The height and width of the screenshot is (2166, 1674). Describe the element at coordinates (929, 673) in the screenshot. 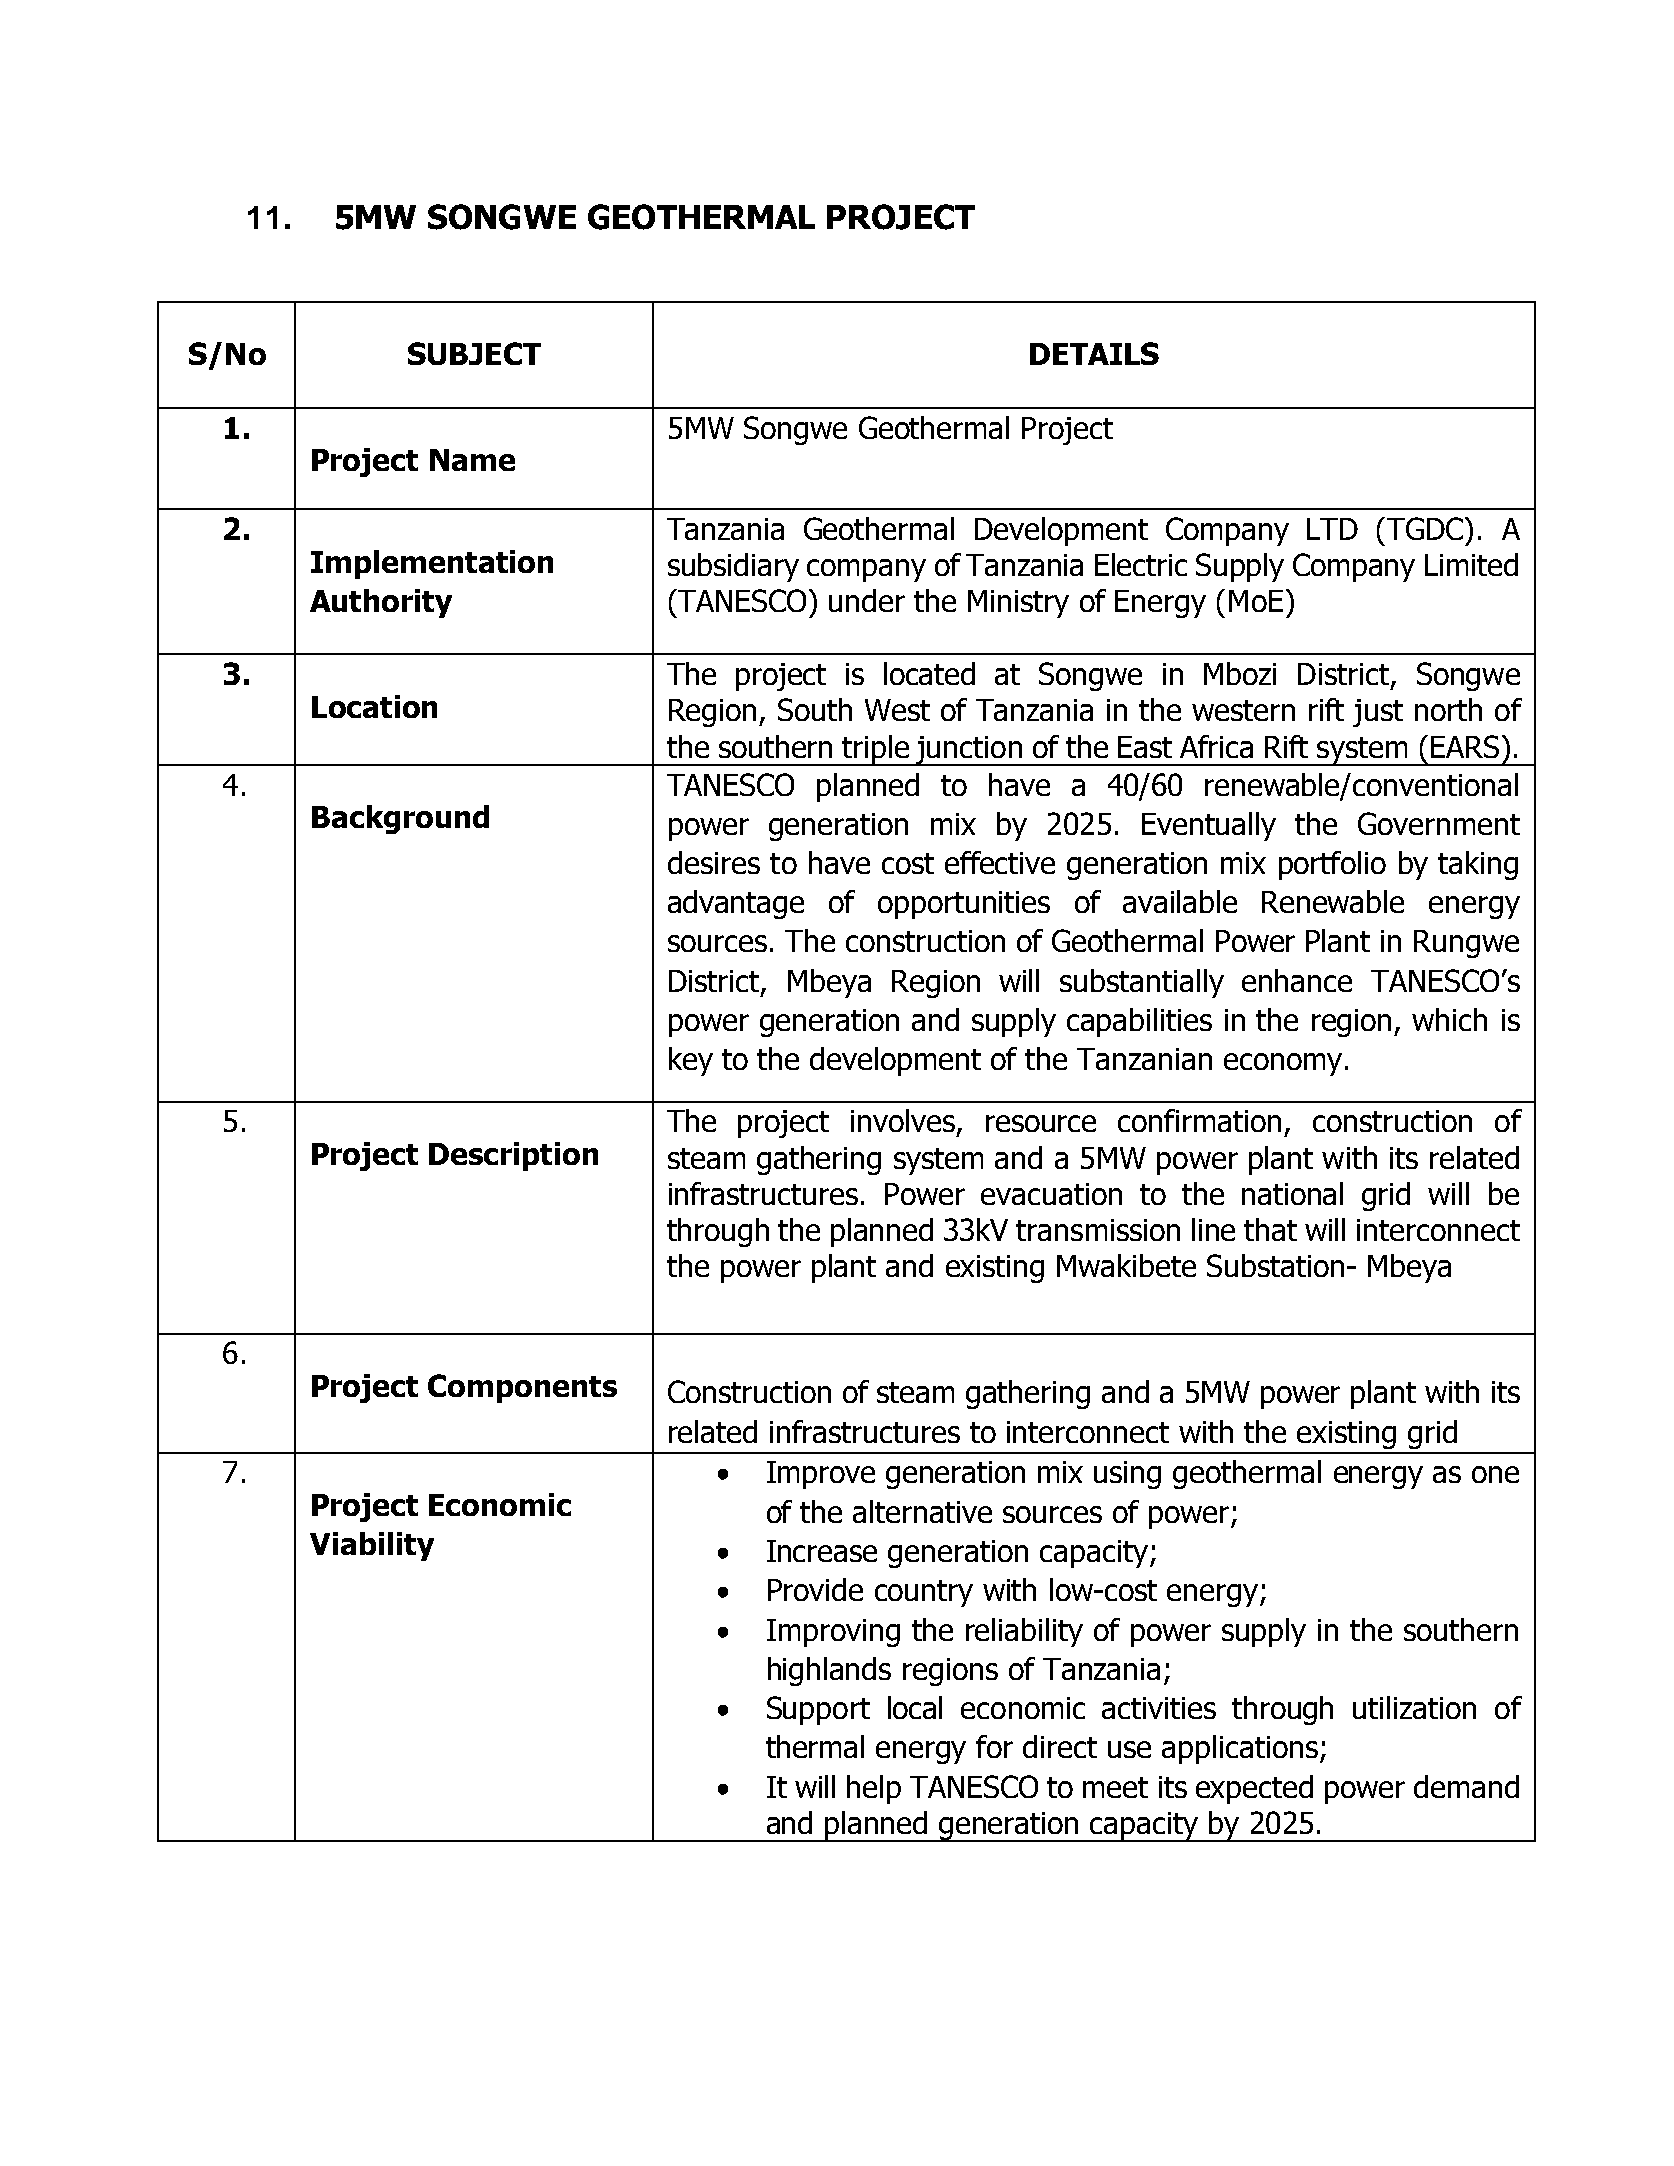

I see `located` at that location.
